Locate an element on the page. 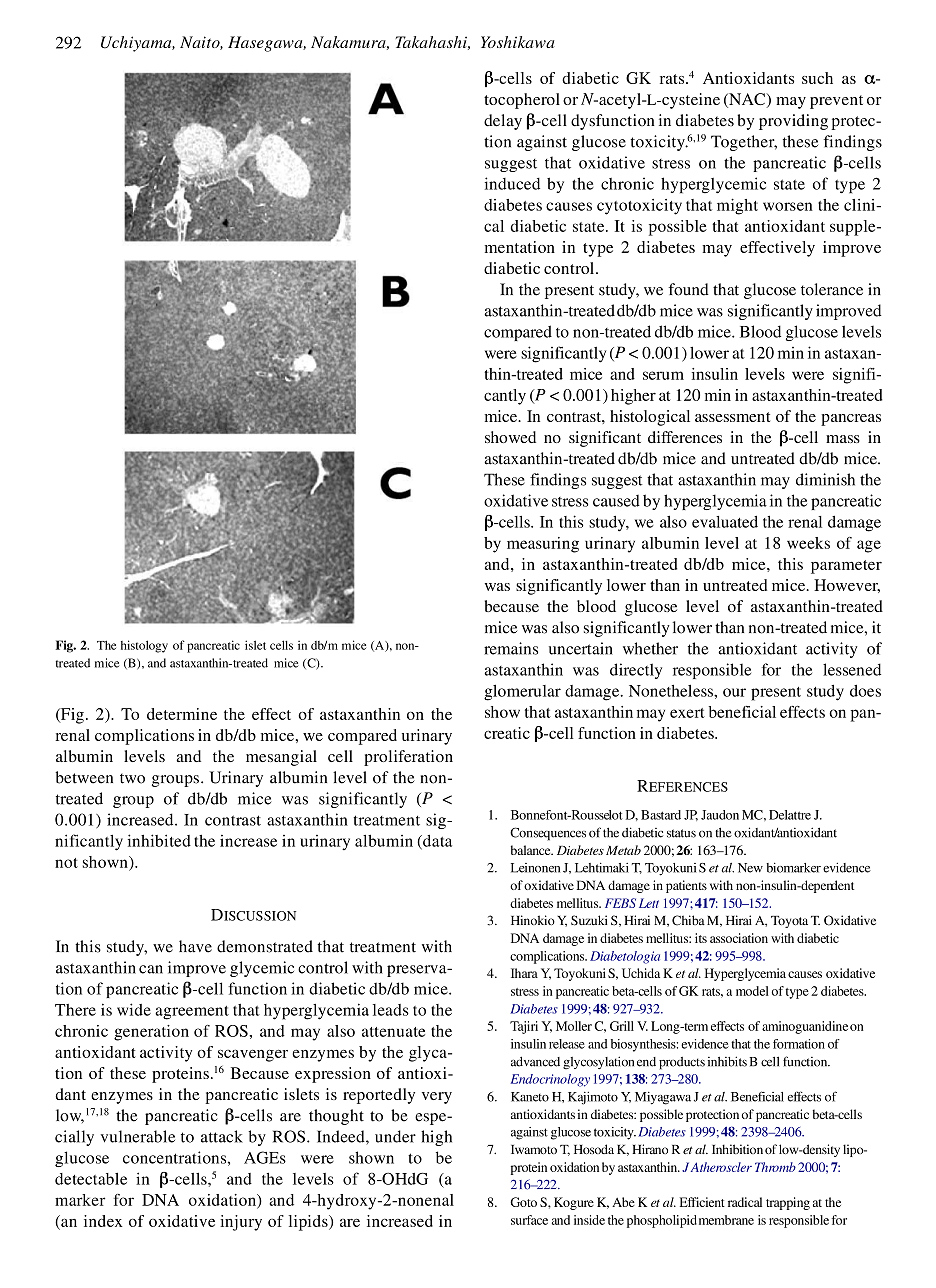  tocopherol is located at coordinates (522, 101).
